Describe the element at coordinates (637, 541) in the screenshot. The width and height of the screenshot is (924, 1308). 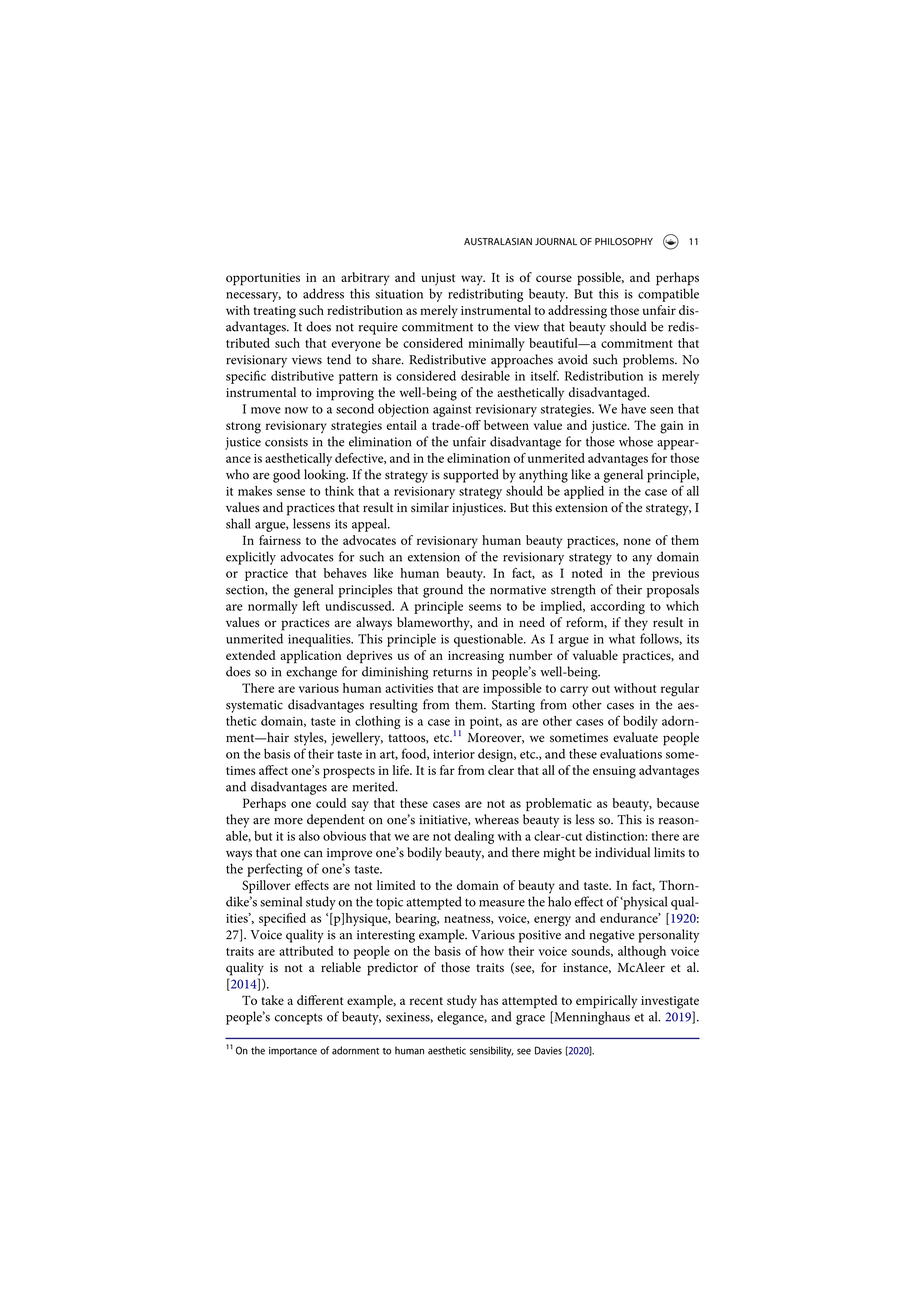
I see `none` at that location.
